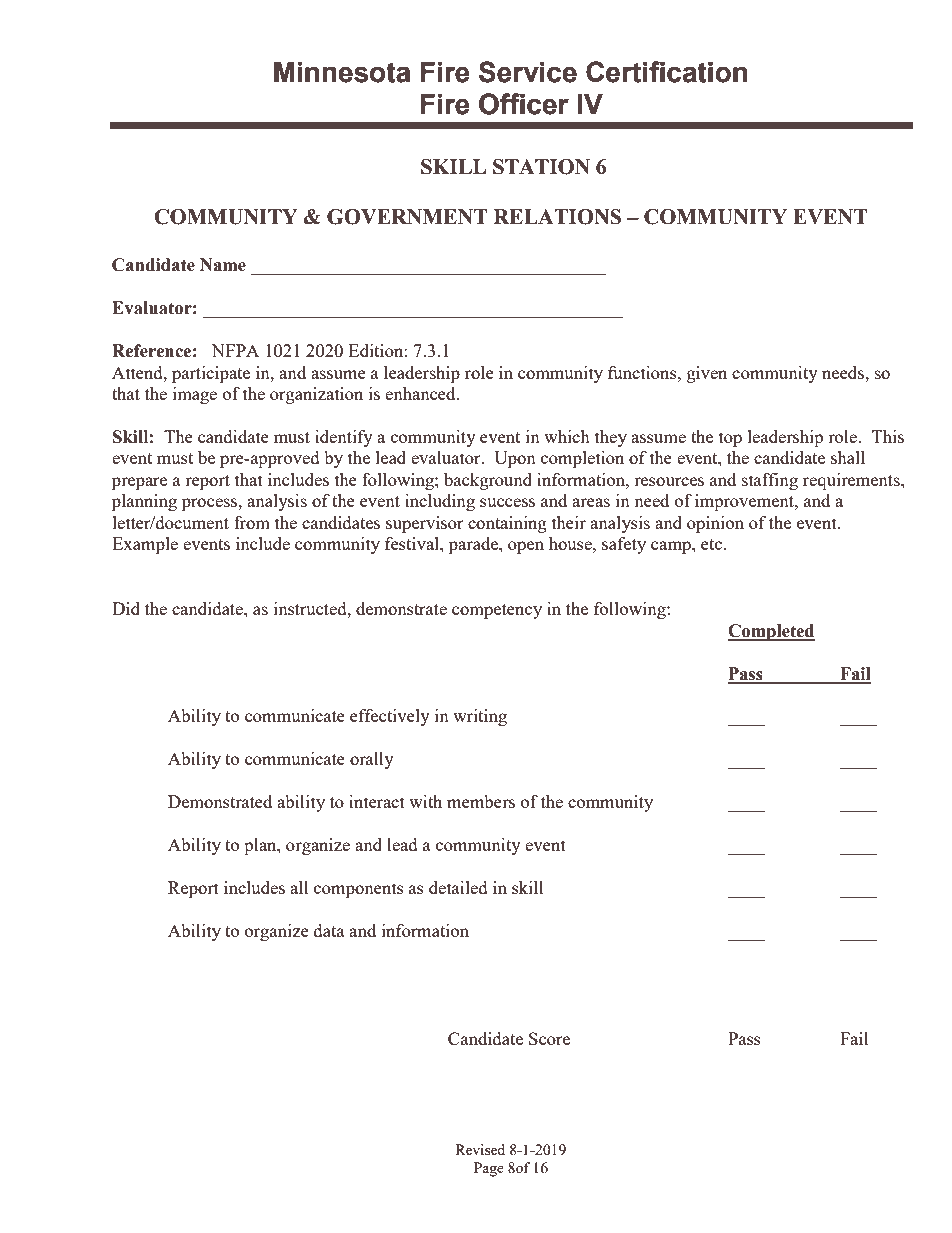  What do you see at coordinates (848, 457) in the screenshot?
I see `shall` at bounding box center [848, 457].
